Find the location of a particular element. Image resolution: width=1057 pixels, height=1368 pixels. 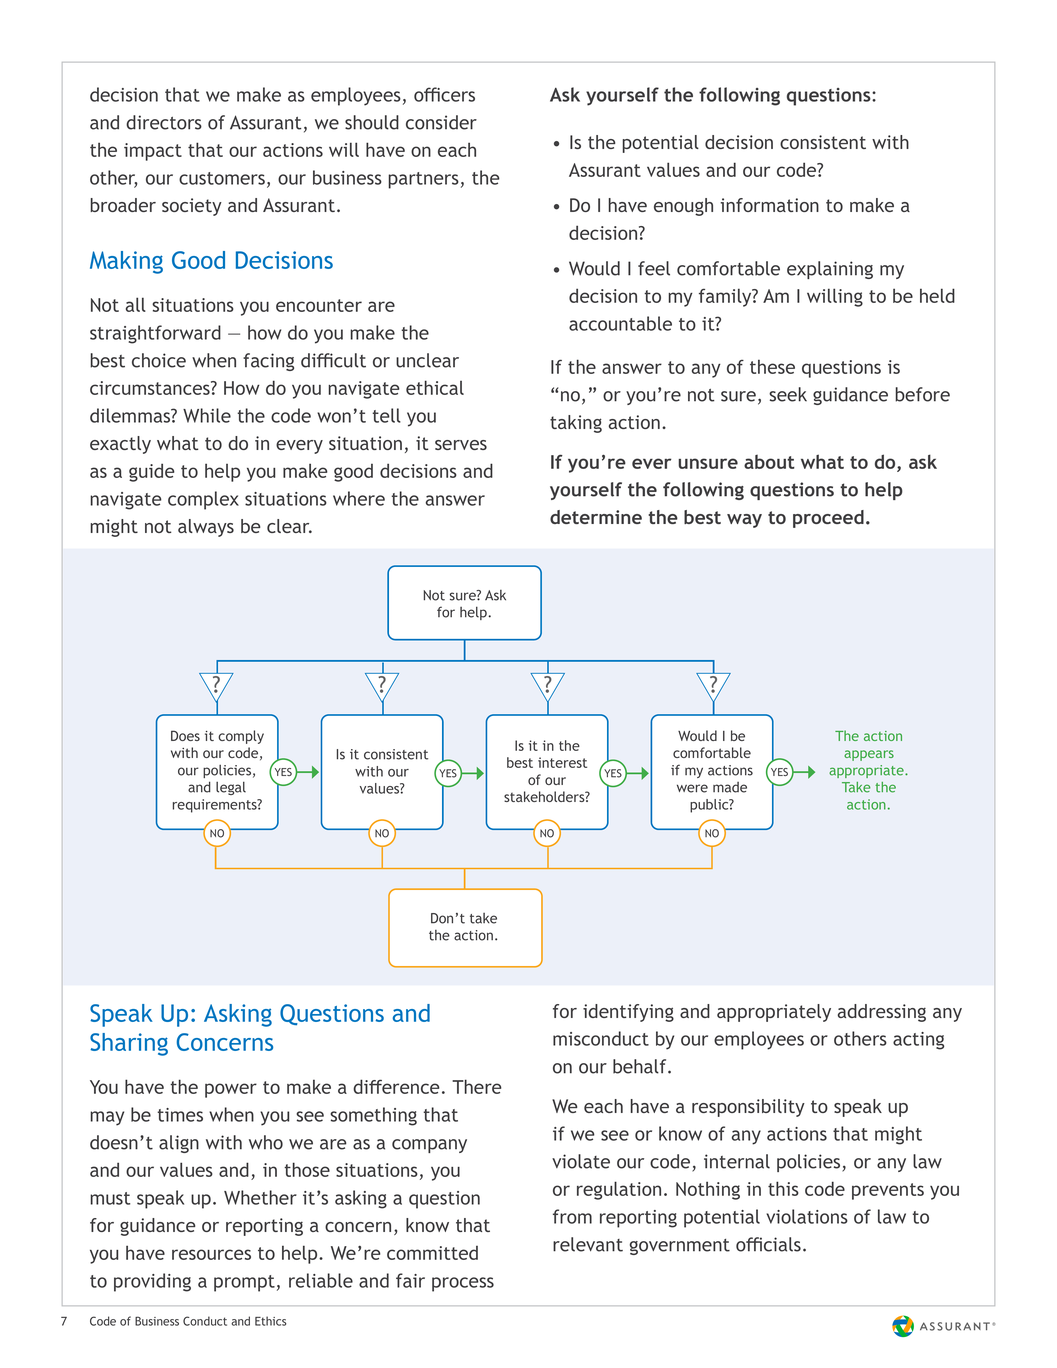

prompt is located at coordinates (244, 1283).
